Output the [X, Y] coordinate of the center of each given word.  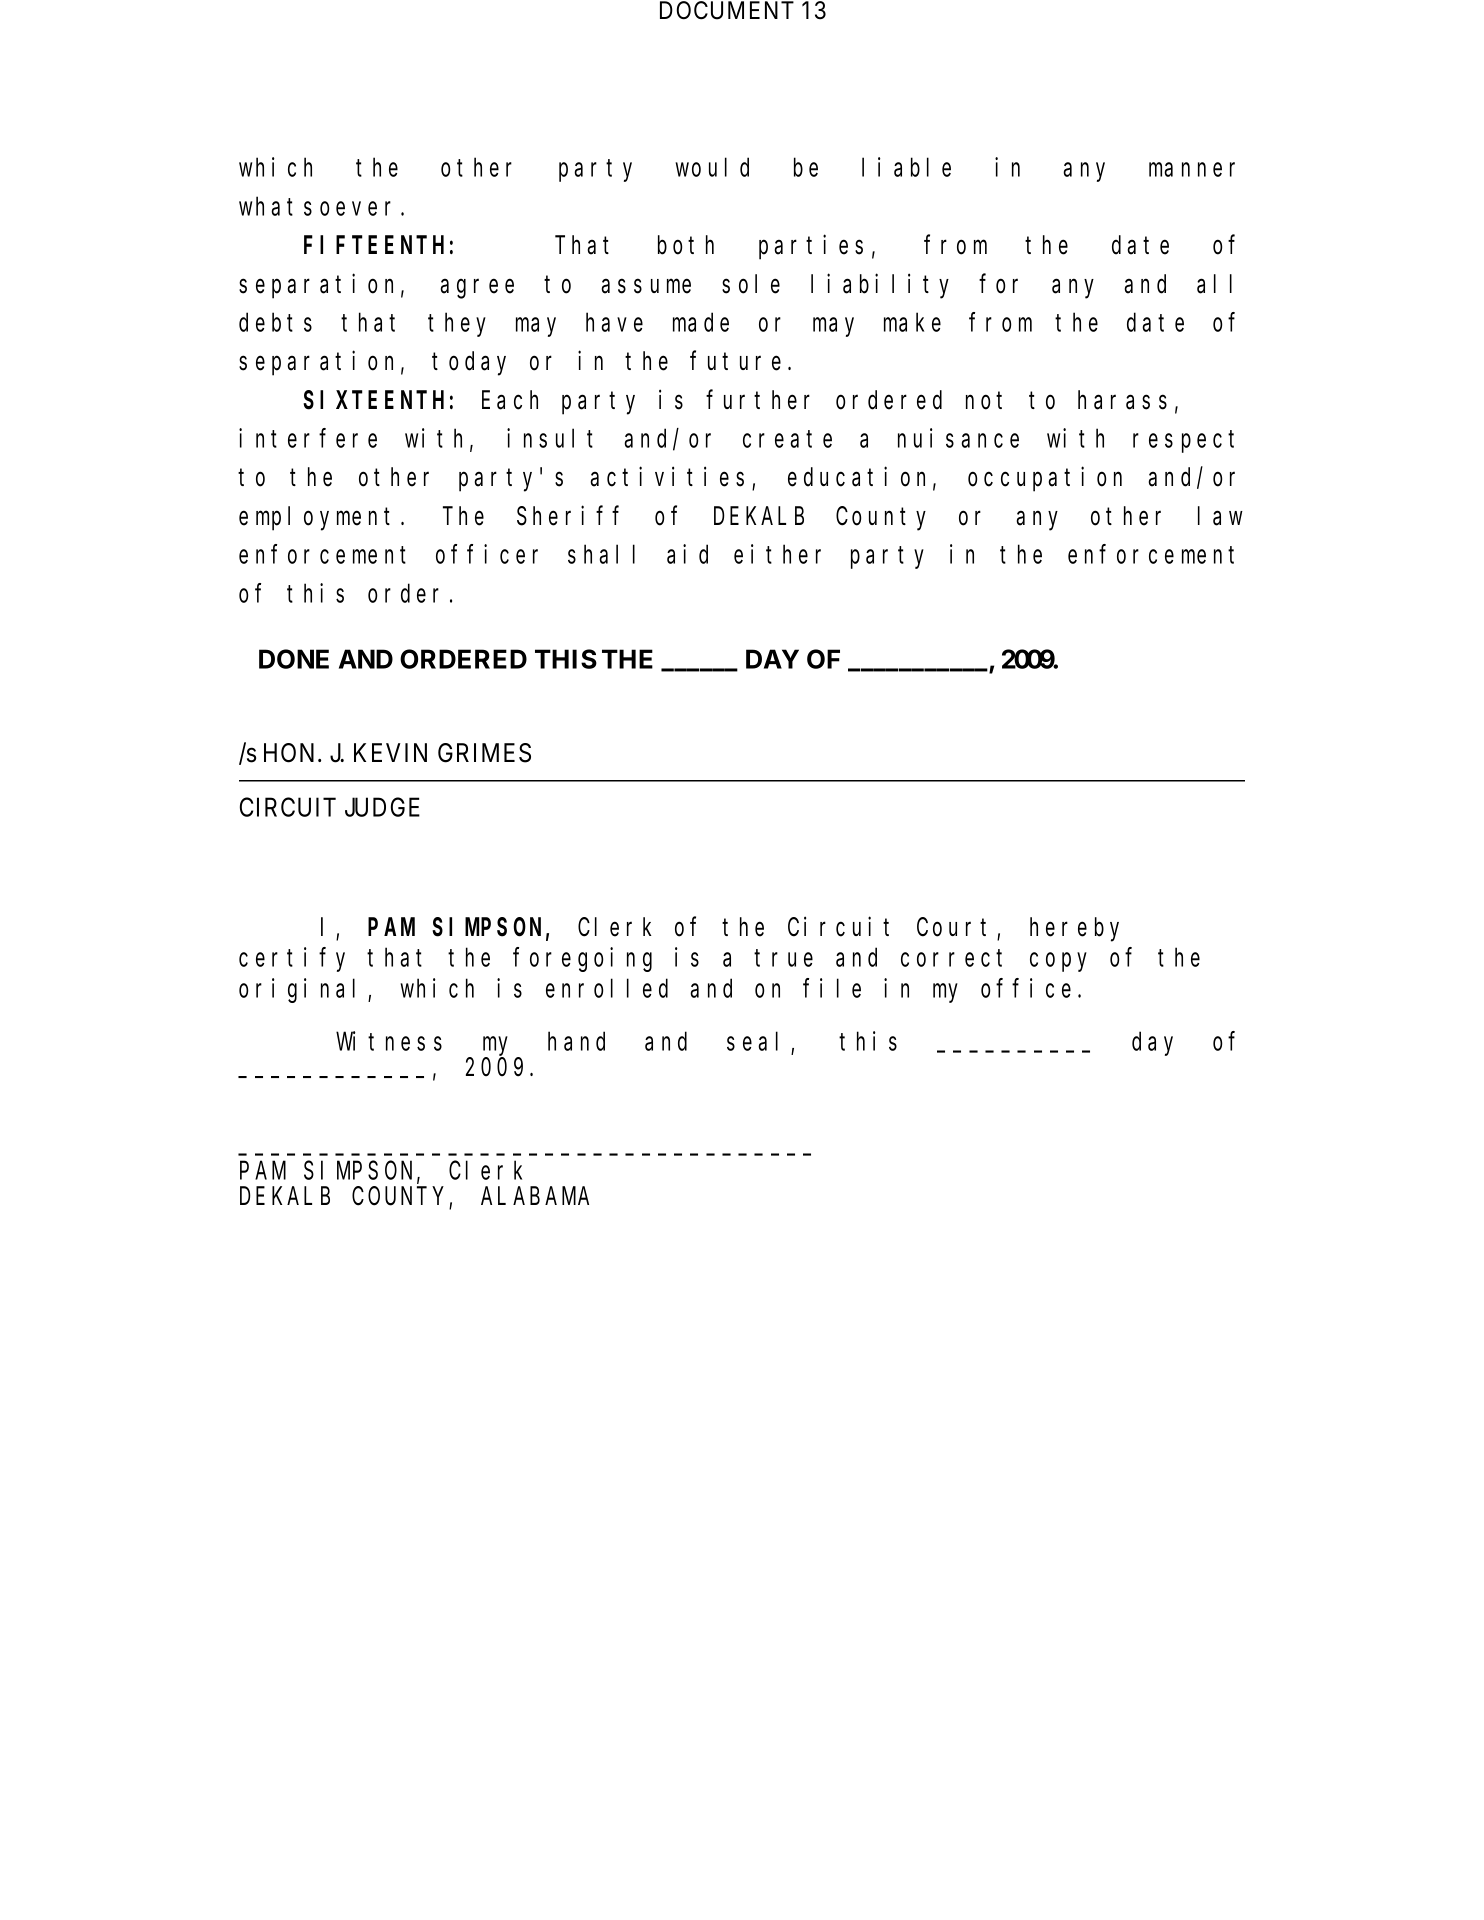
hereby [1074, 930]
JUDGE [382, 807]
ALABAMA [535, 1197]
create [787, 439]
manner [1192, 170]
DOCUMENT [727, 10]
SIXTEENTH [373, 401]
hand [576, 1041]
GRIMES [484, 753]
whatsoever [315, 206]
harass [1122, 400]
